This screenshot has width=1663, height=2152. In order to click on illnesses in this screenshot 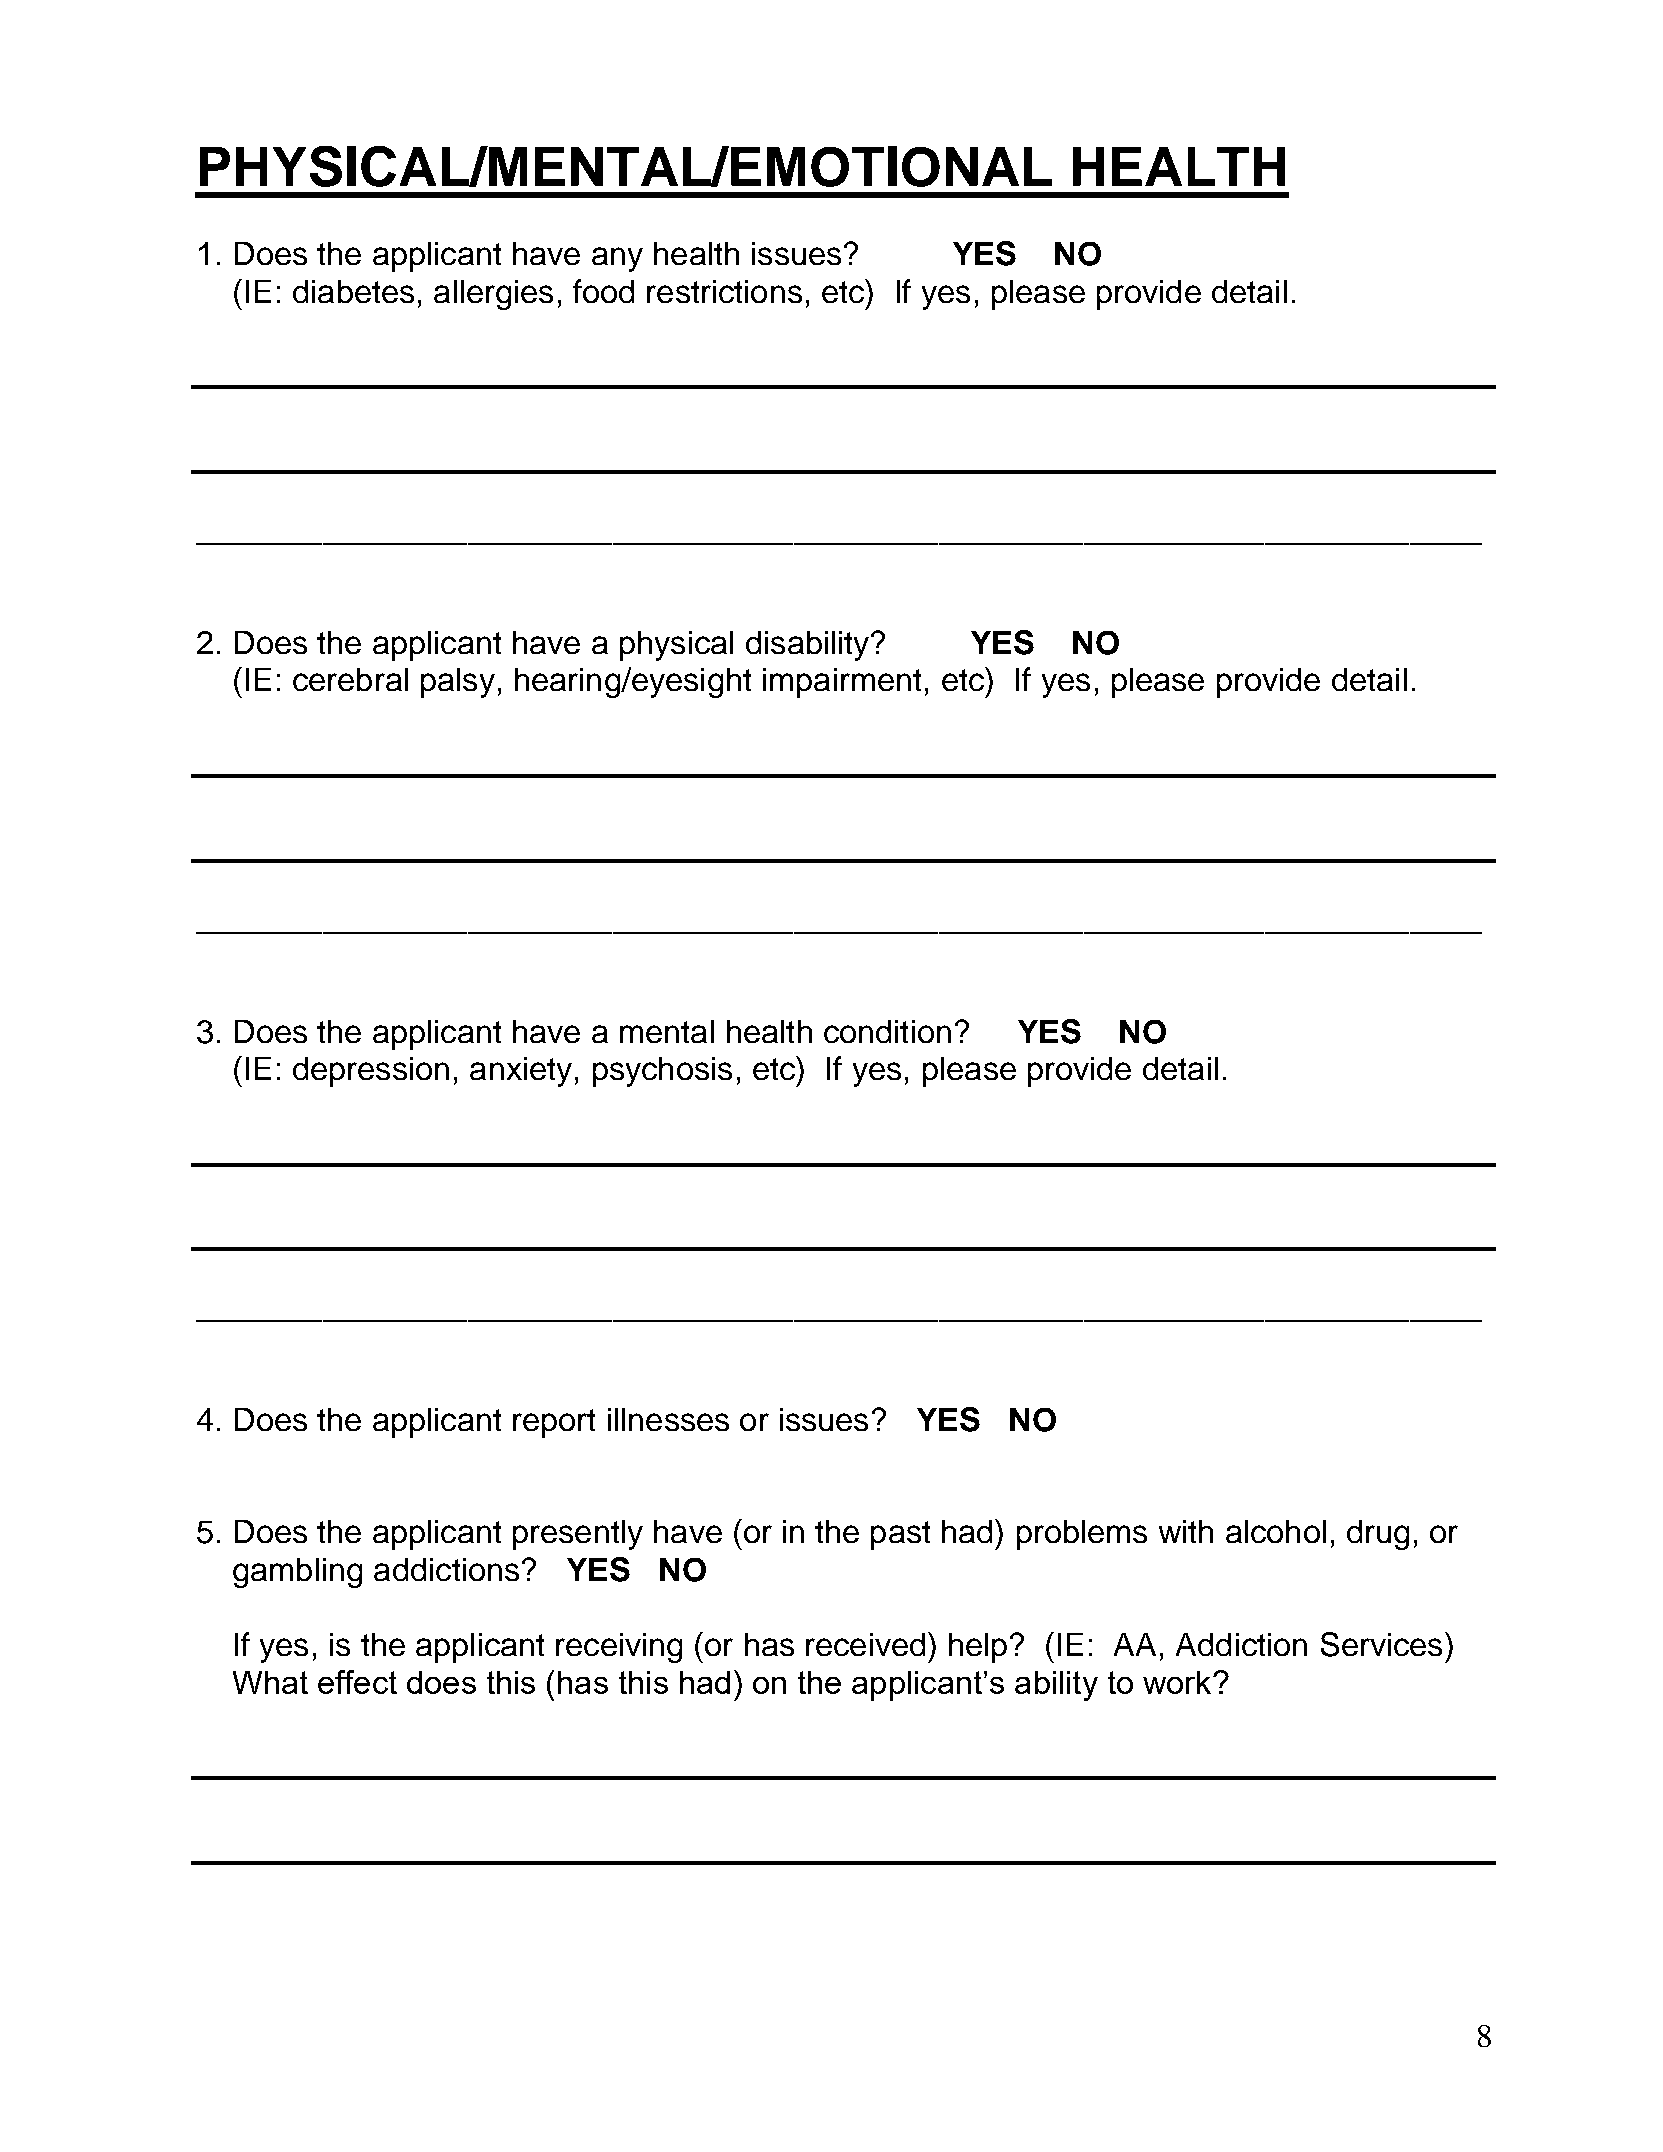, I will do `click(668, 1419)`.
